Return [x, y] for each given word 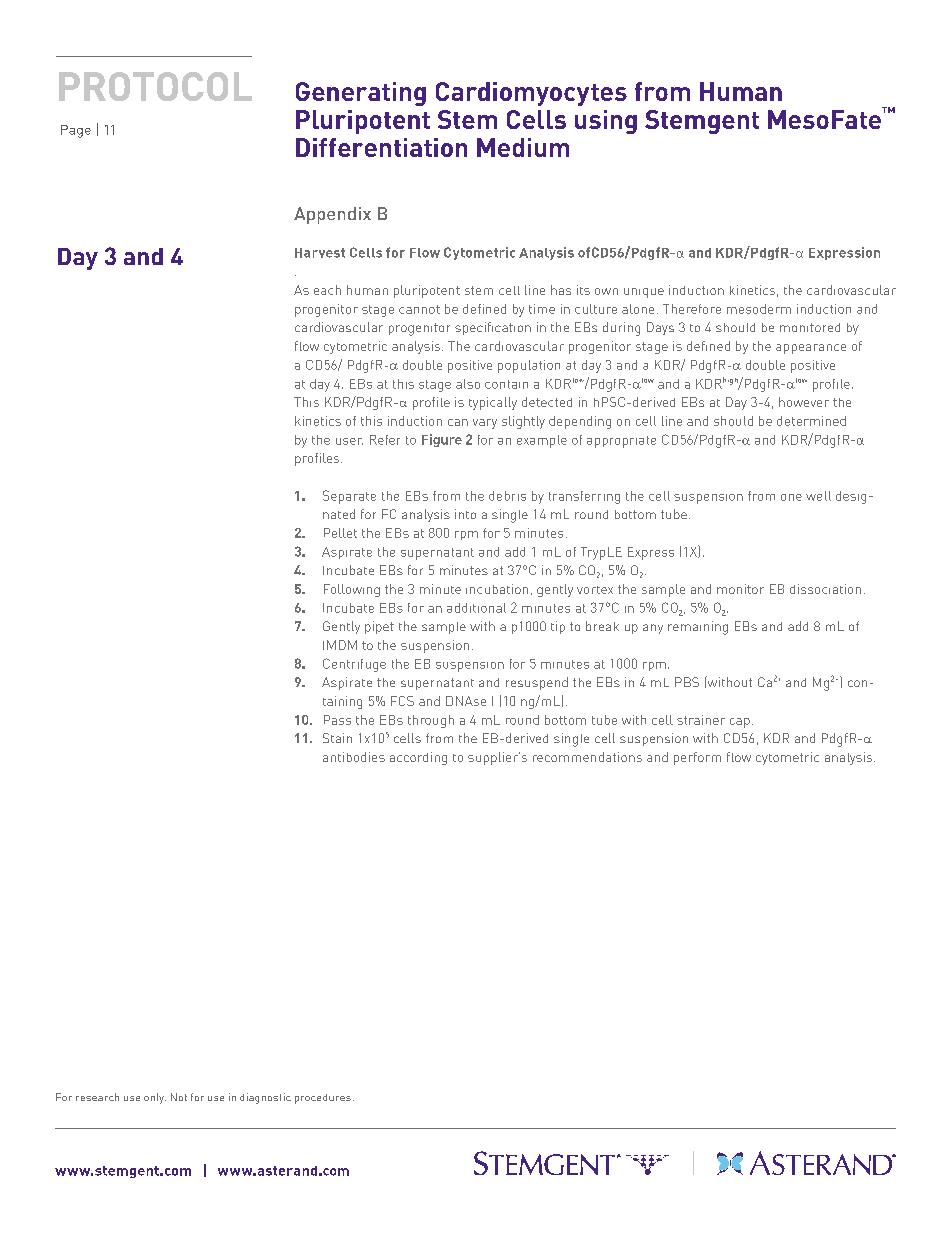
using [606, 122]
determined [811, 421]
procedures [323, 1099]
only [155, 1098]
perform [697, 758]
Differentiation [381, 147]
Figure [442, 440]
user [349, 441]
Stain [337, 738]
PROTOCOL [155, 86]
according [418, 758]
